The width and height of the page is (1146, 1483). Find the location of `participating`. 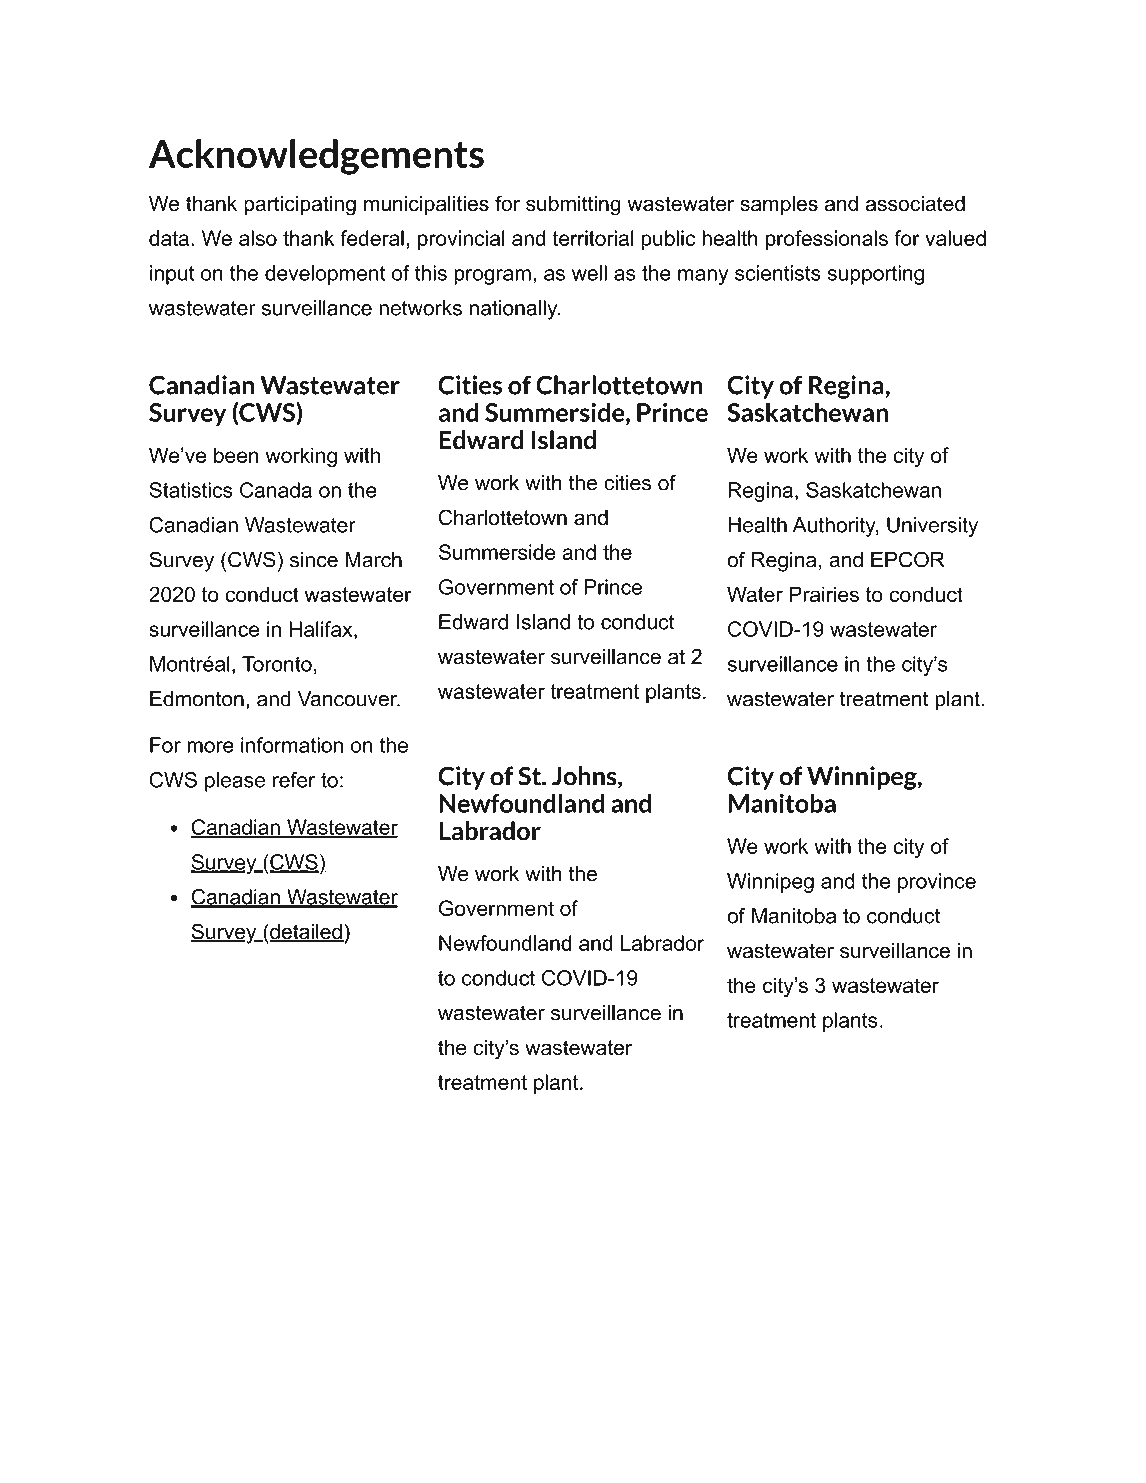

participating is located at coordinates (300, 205).
